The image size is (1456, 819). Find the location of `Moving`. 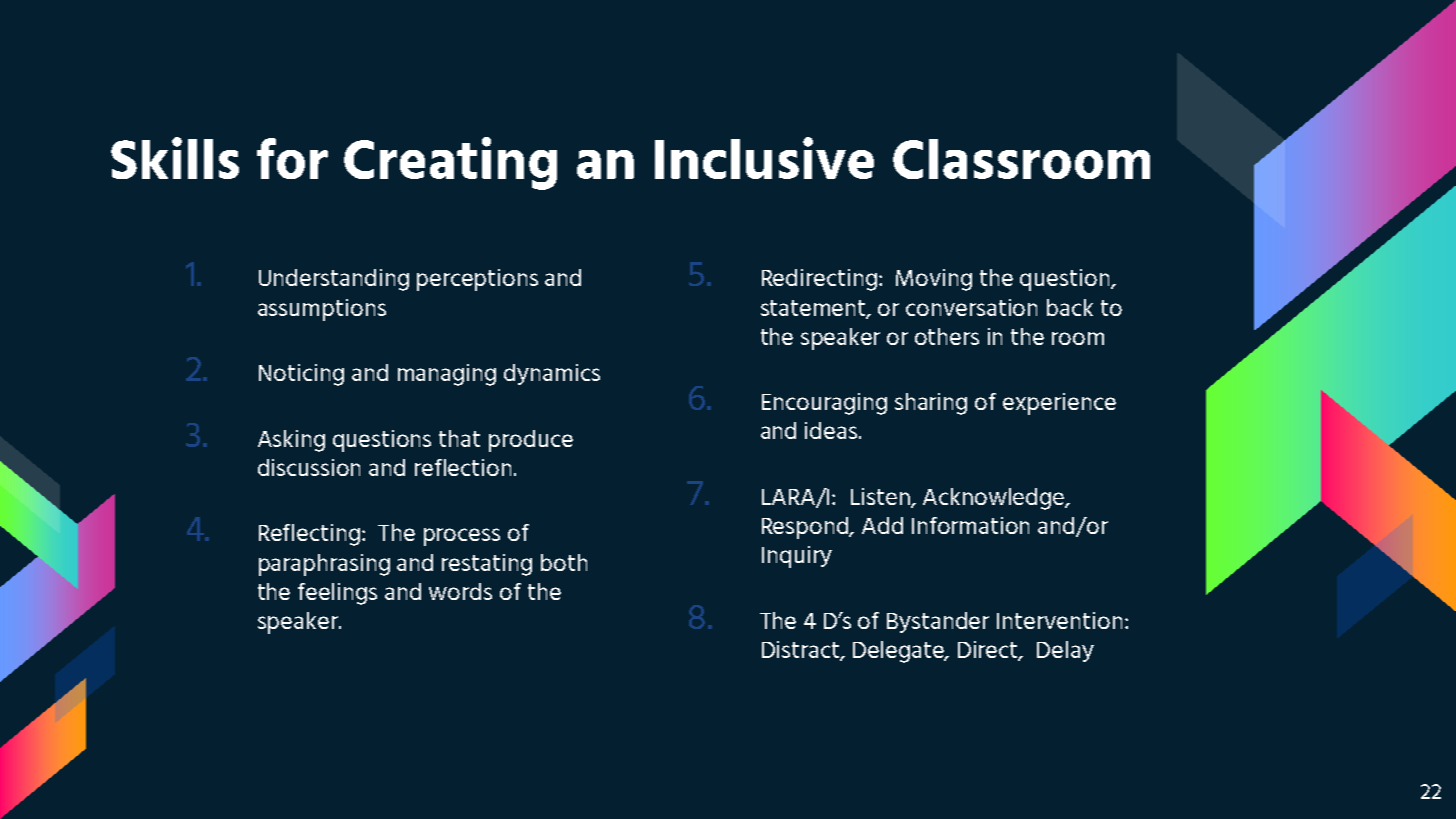

Moving is located at coordinates (934, 280).
